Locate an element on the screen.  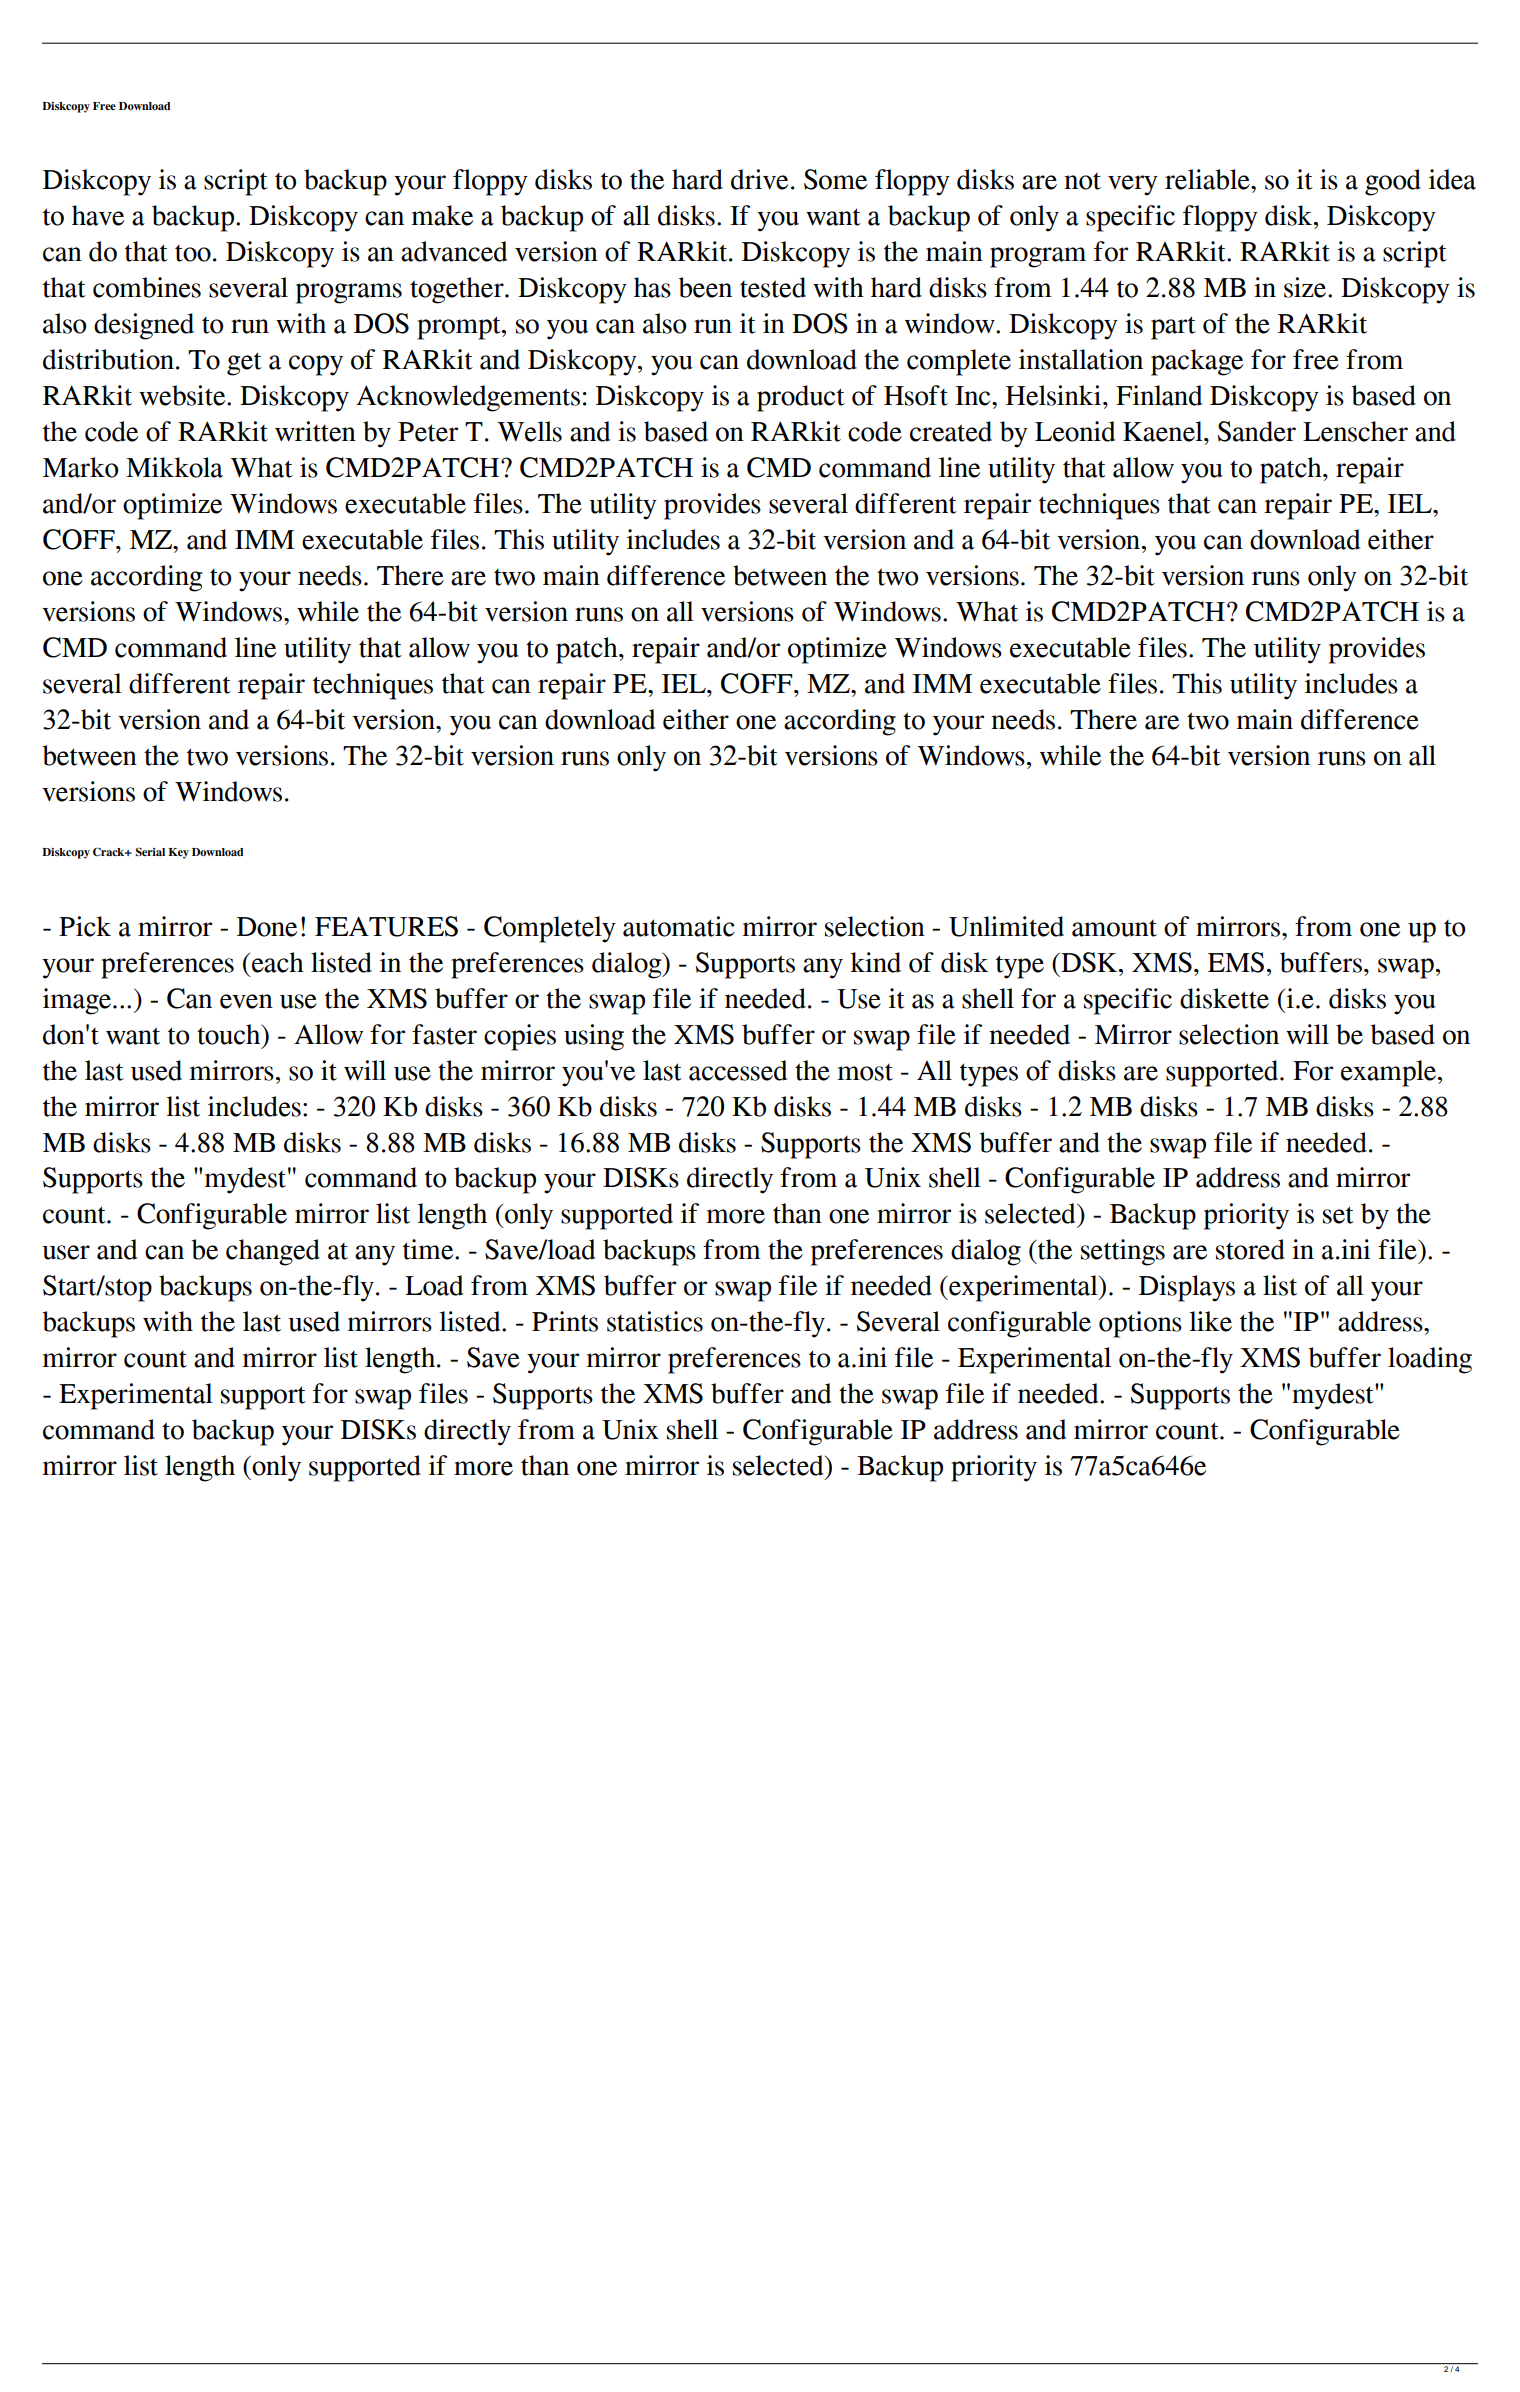
automatic is located at coordinates (679, 926).
